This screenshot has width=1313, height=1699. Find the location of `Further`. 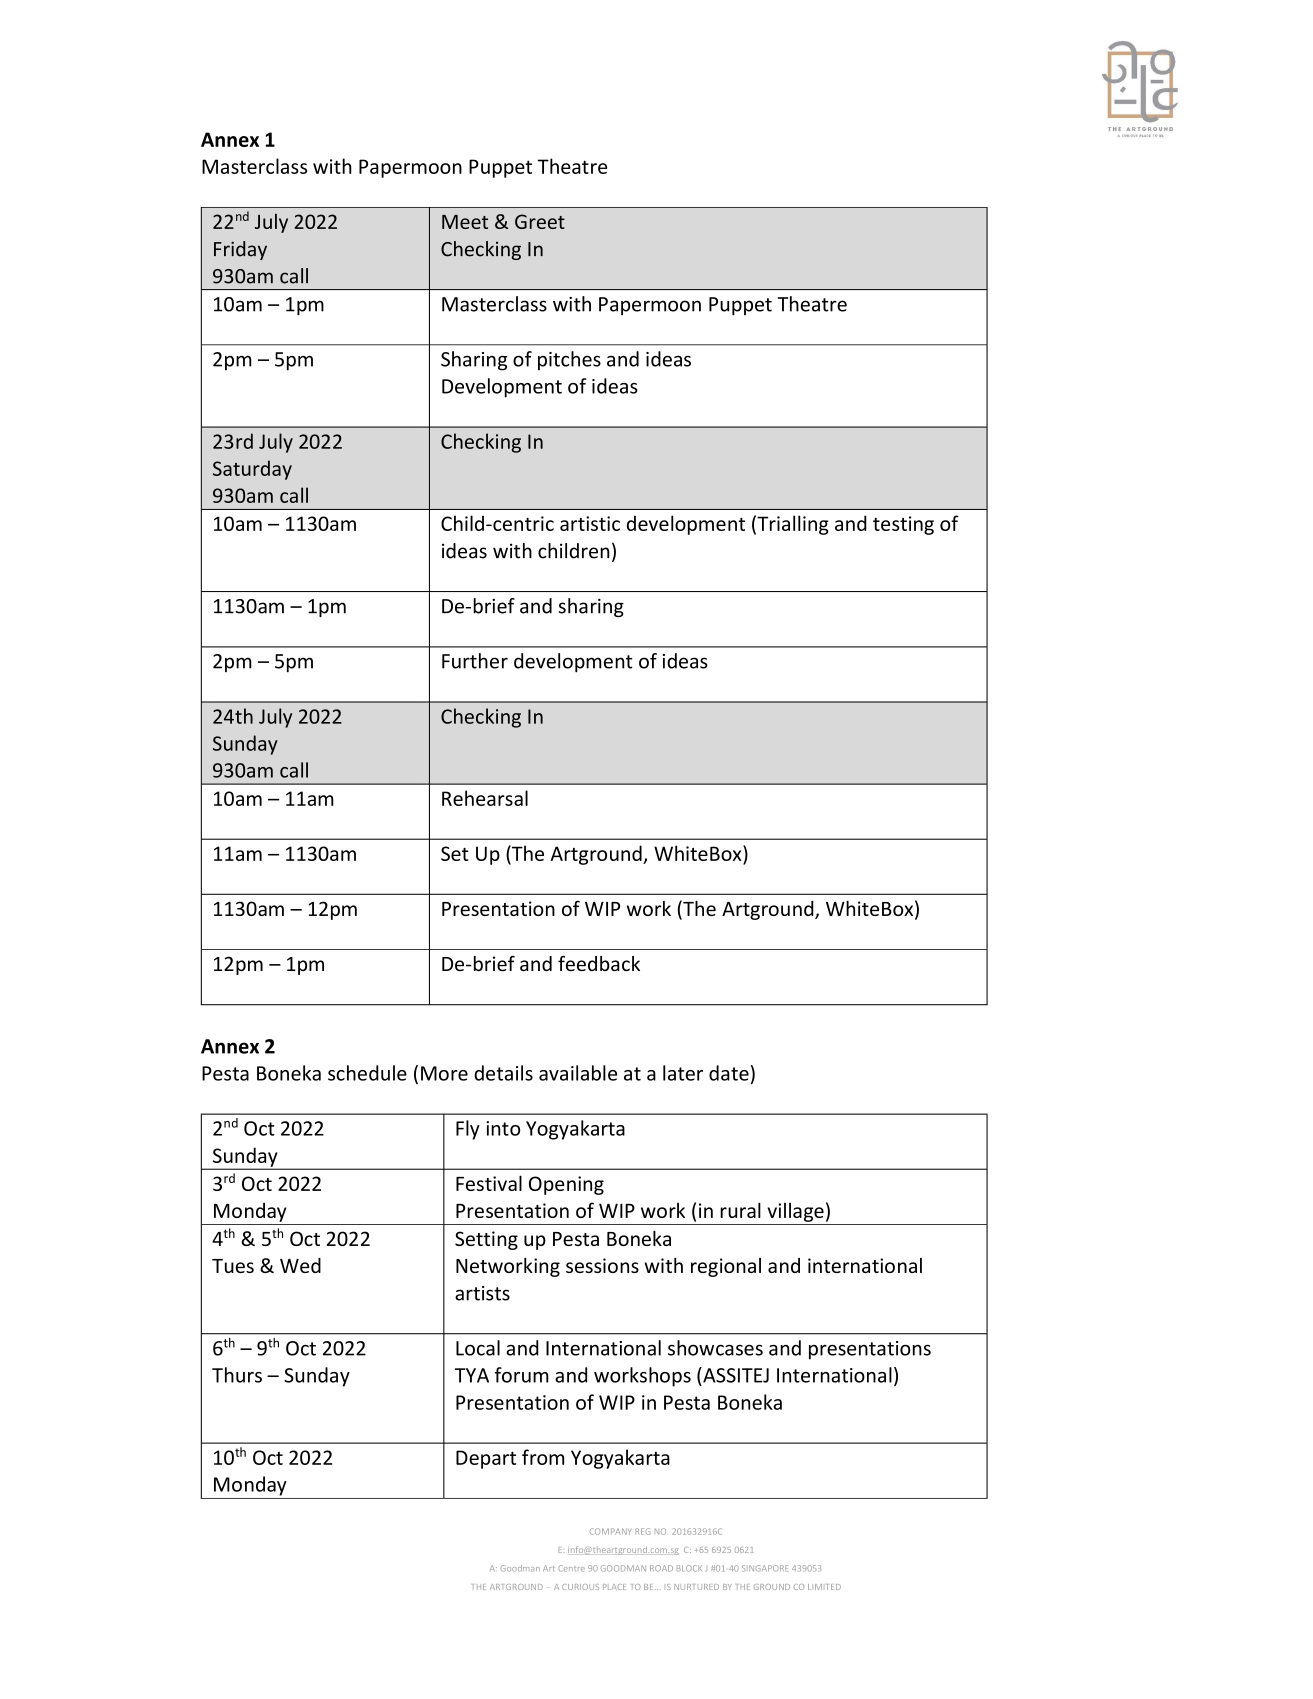

Further is located at coordinates (475, 661).
